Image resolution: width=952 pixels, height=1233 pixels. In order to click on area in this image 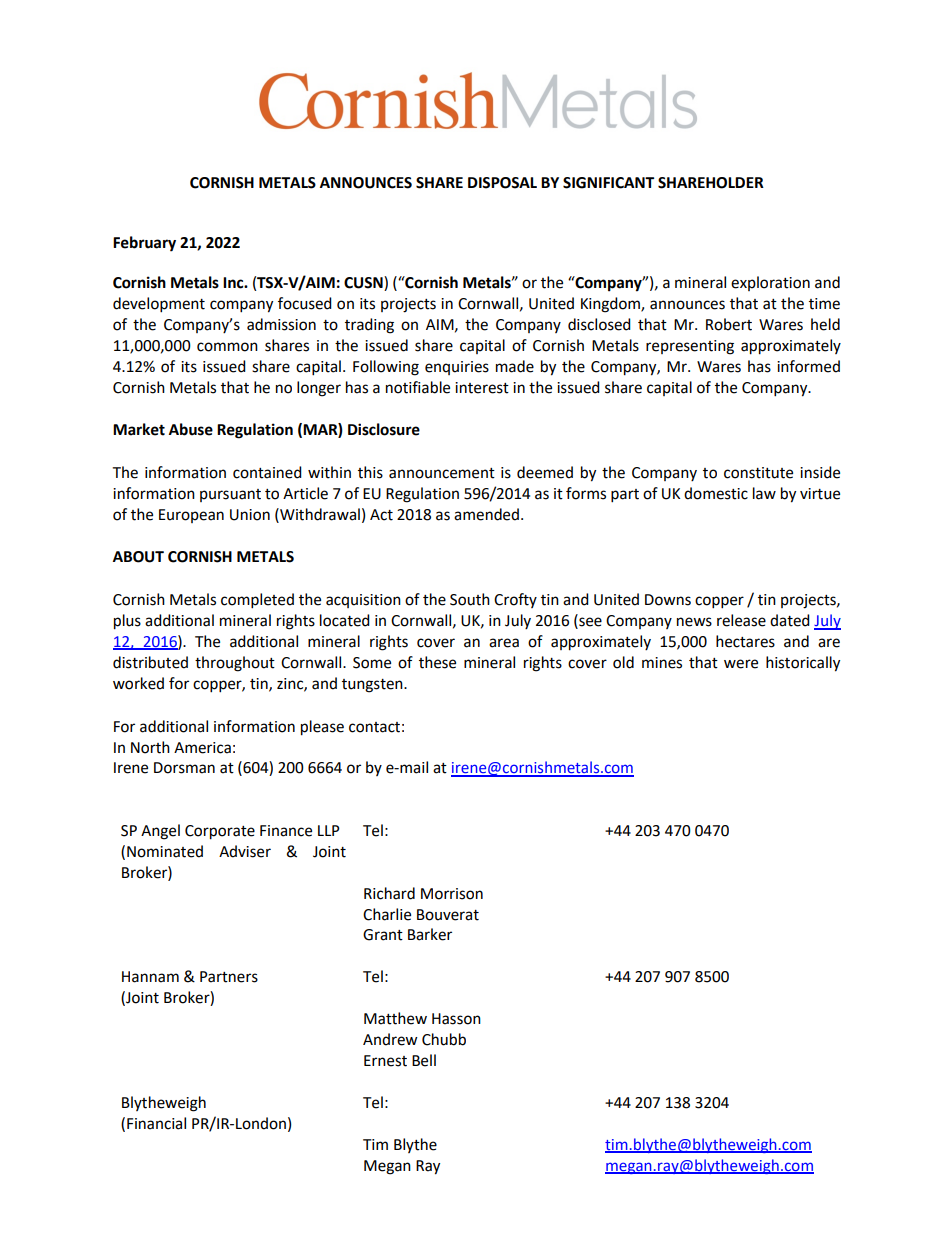, I will do `click(504, 643)`.
